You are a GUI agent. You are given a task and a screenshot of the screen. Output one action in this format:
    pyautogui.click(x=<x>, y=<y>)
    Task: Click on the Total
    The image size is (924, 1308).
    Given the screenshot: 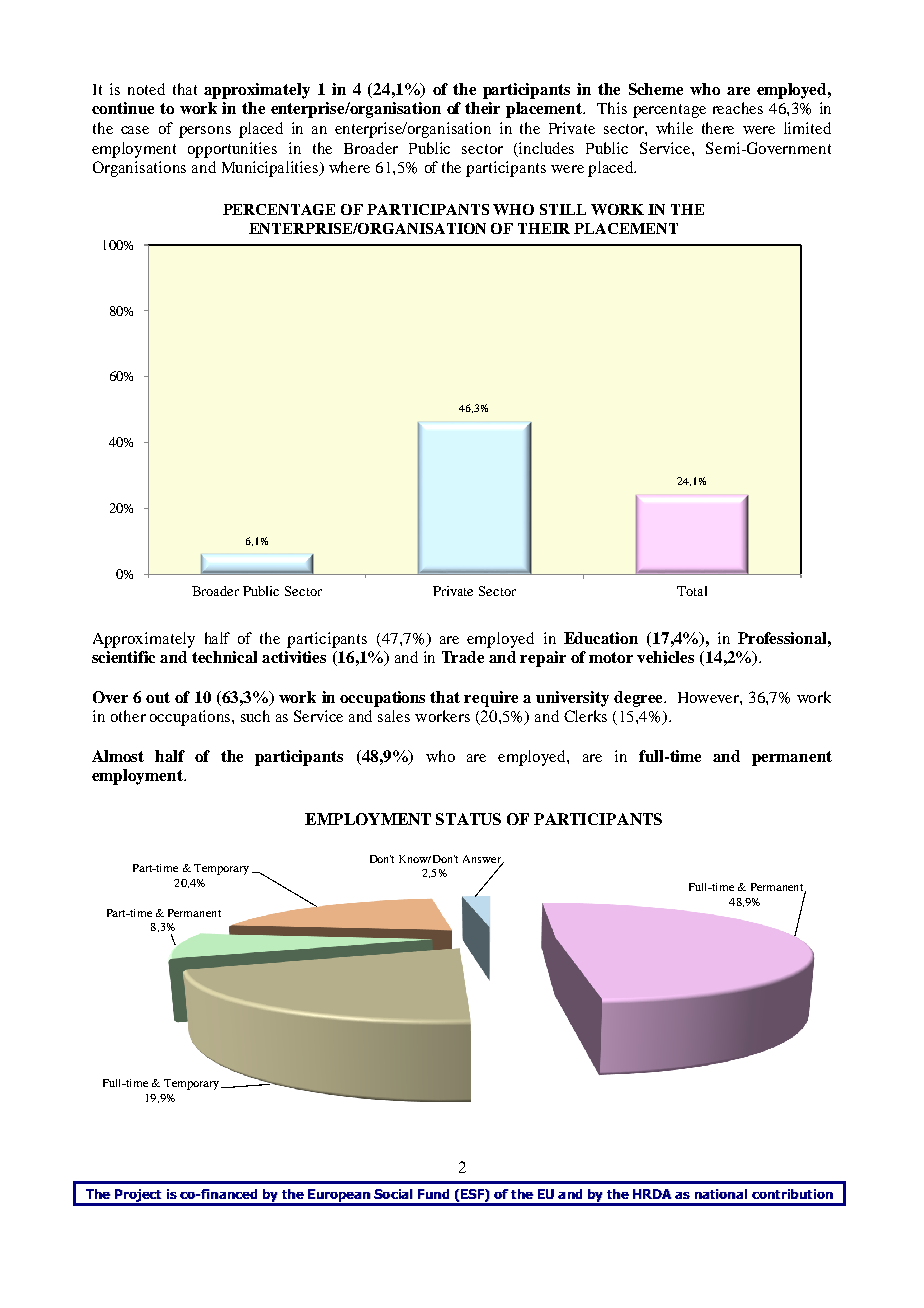 What is the action you would take?
    pyautogui.click(x=692, y=591)
